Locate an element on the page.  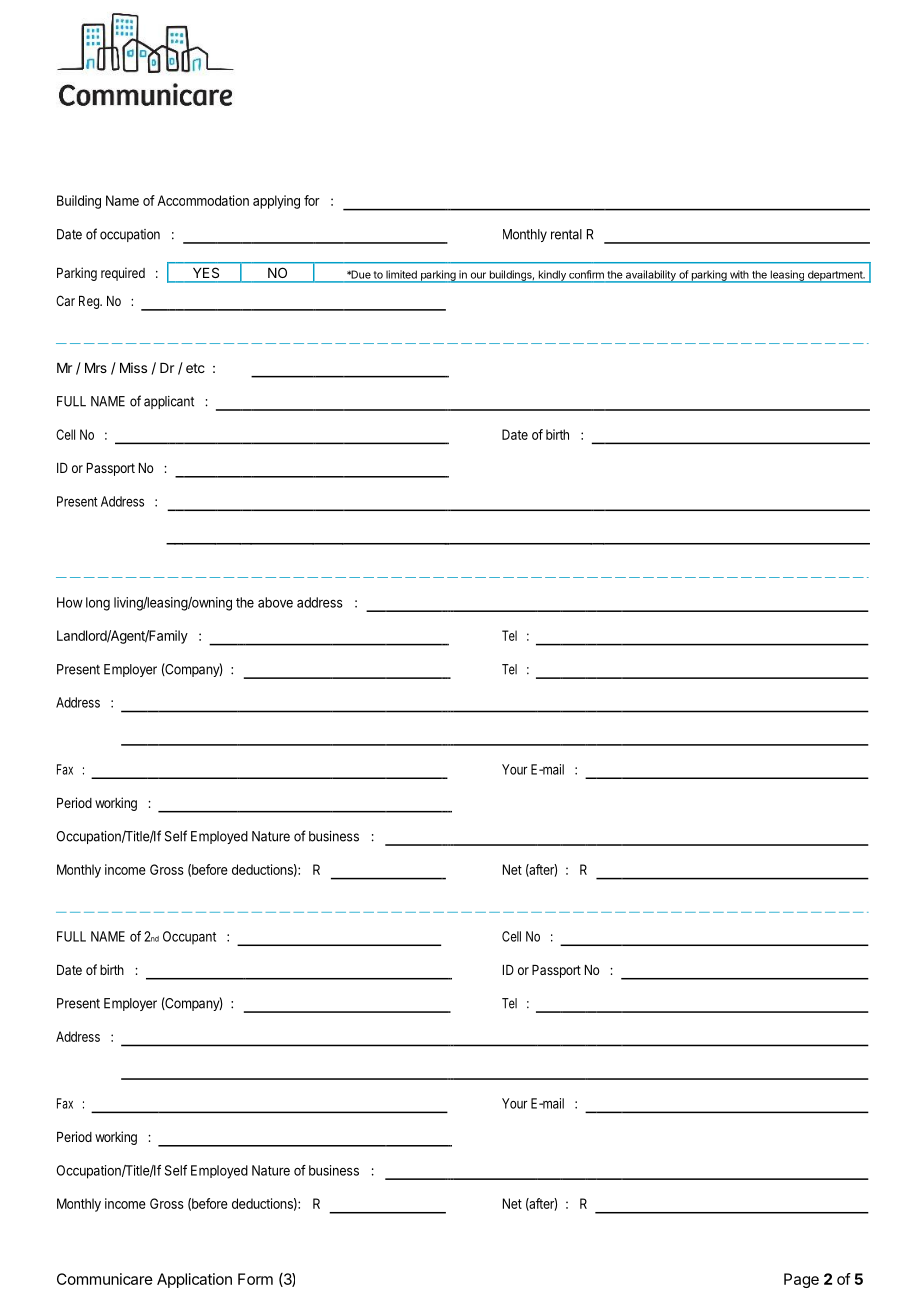
limited is located at coordinates (401, 274).
